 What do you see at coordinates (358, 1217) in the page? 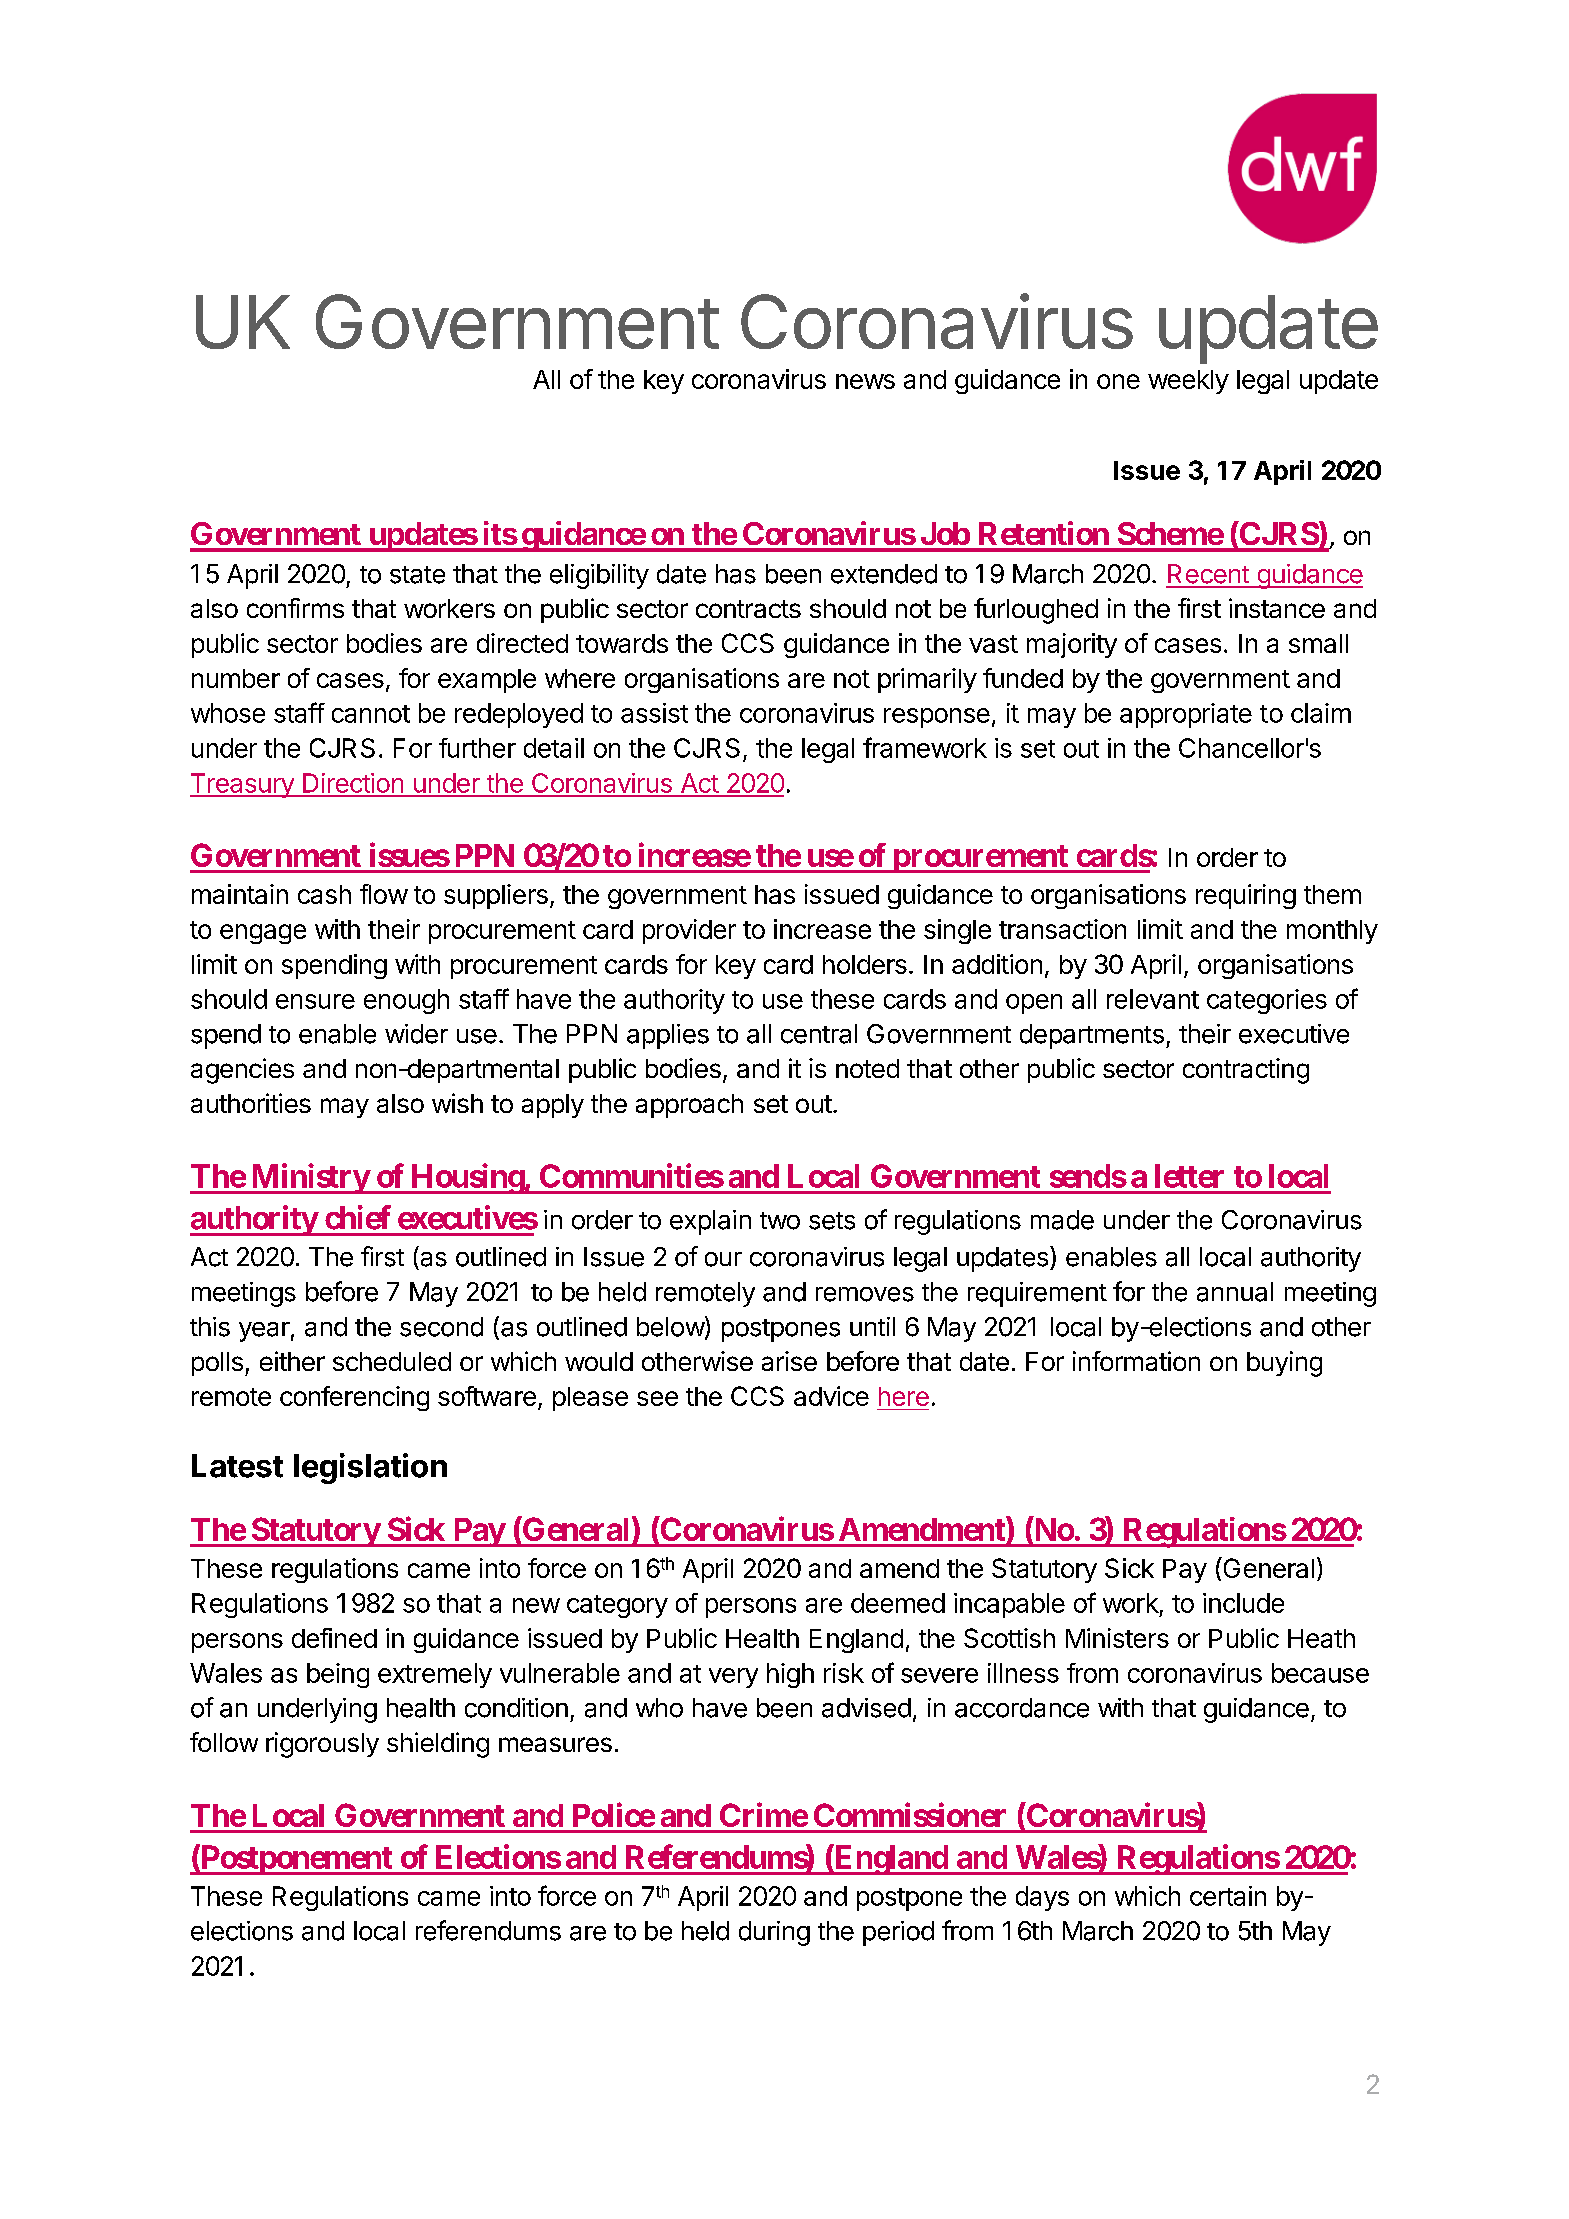
I see `chief` at bounding box center [358, 1217].
